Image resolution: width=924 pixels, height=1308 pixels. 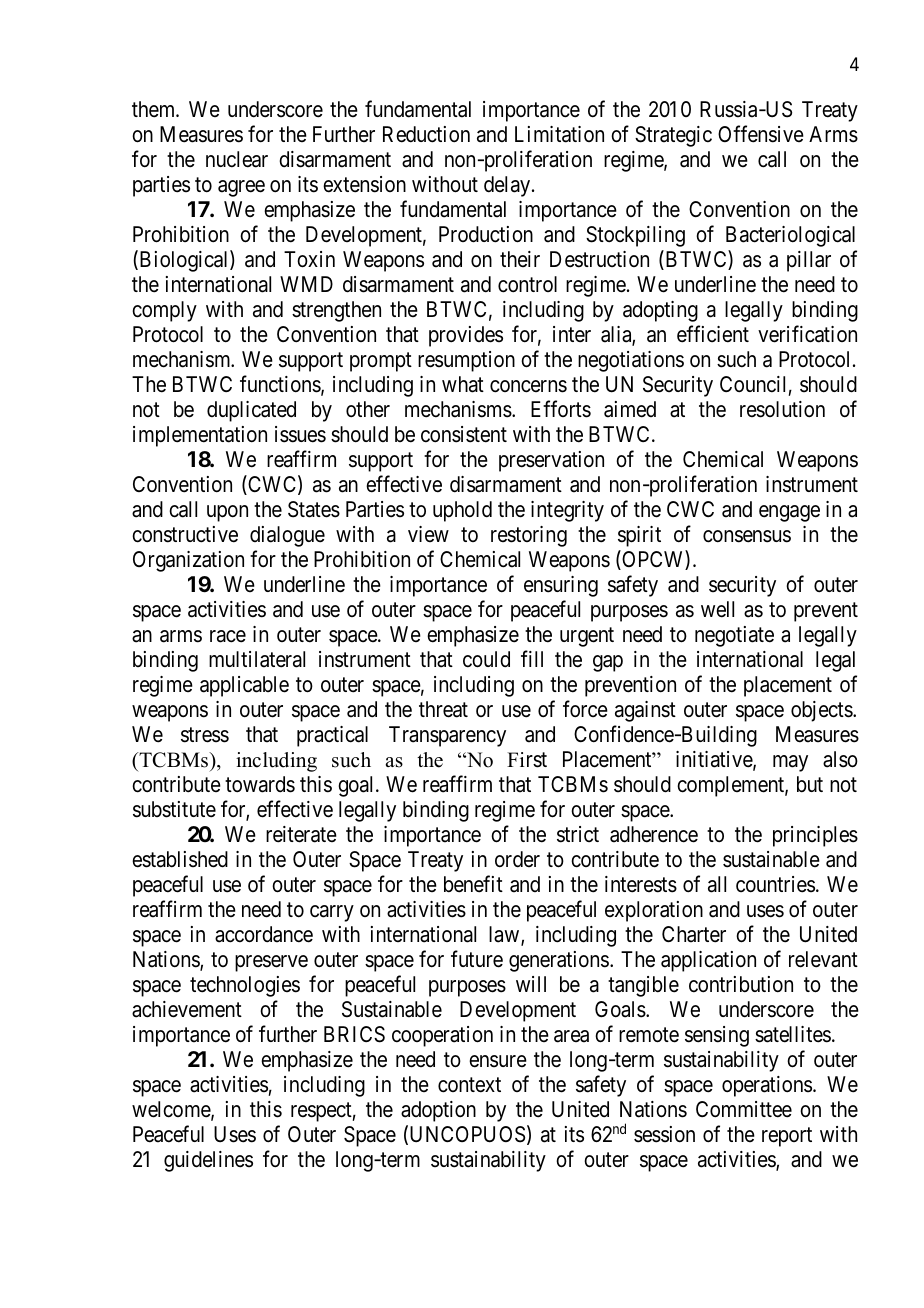 I want to click on nuclear, so click(x=237, y=159).
